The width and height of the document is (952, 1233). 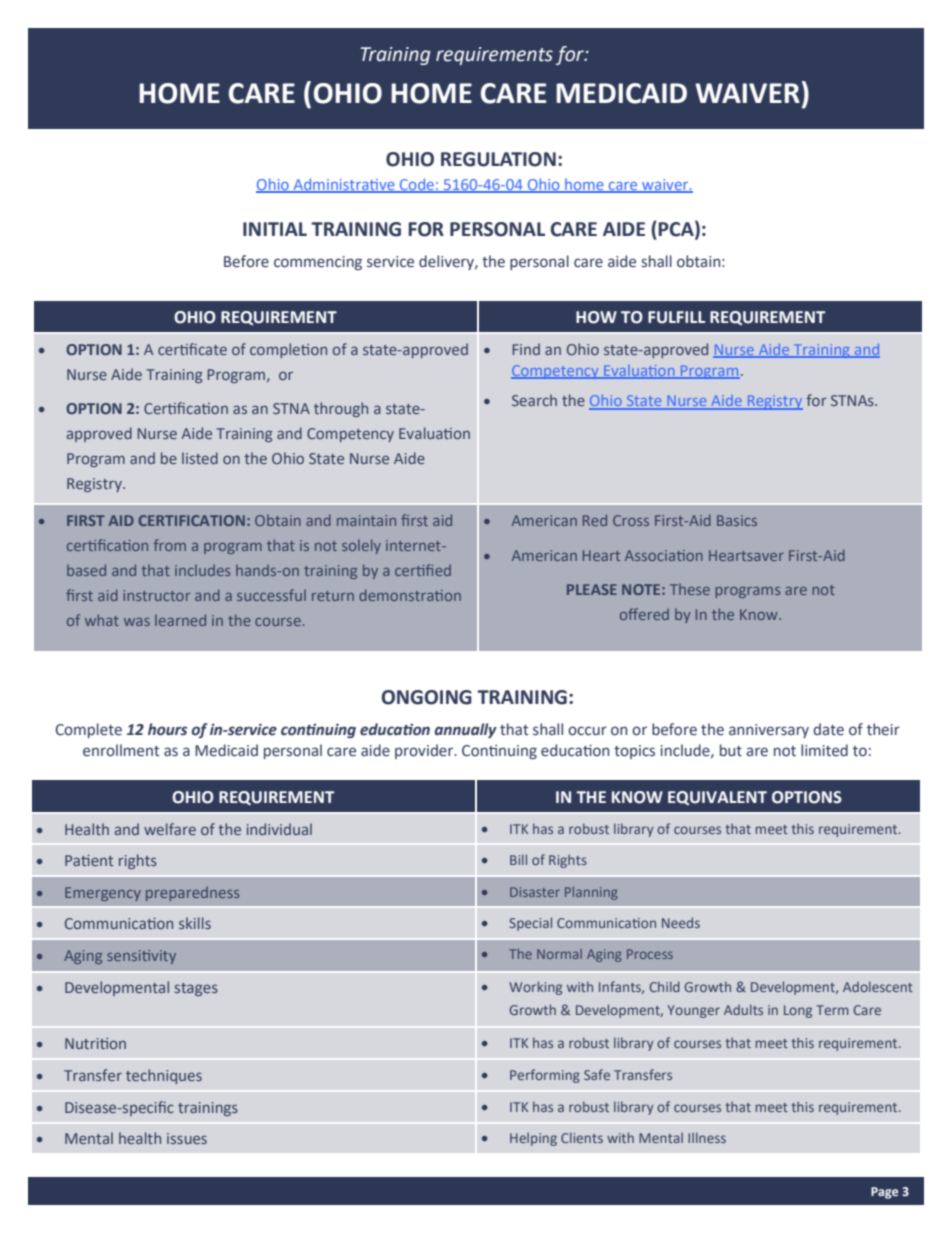 I want to click on anniversary, so click(x=769, y=731).
